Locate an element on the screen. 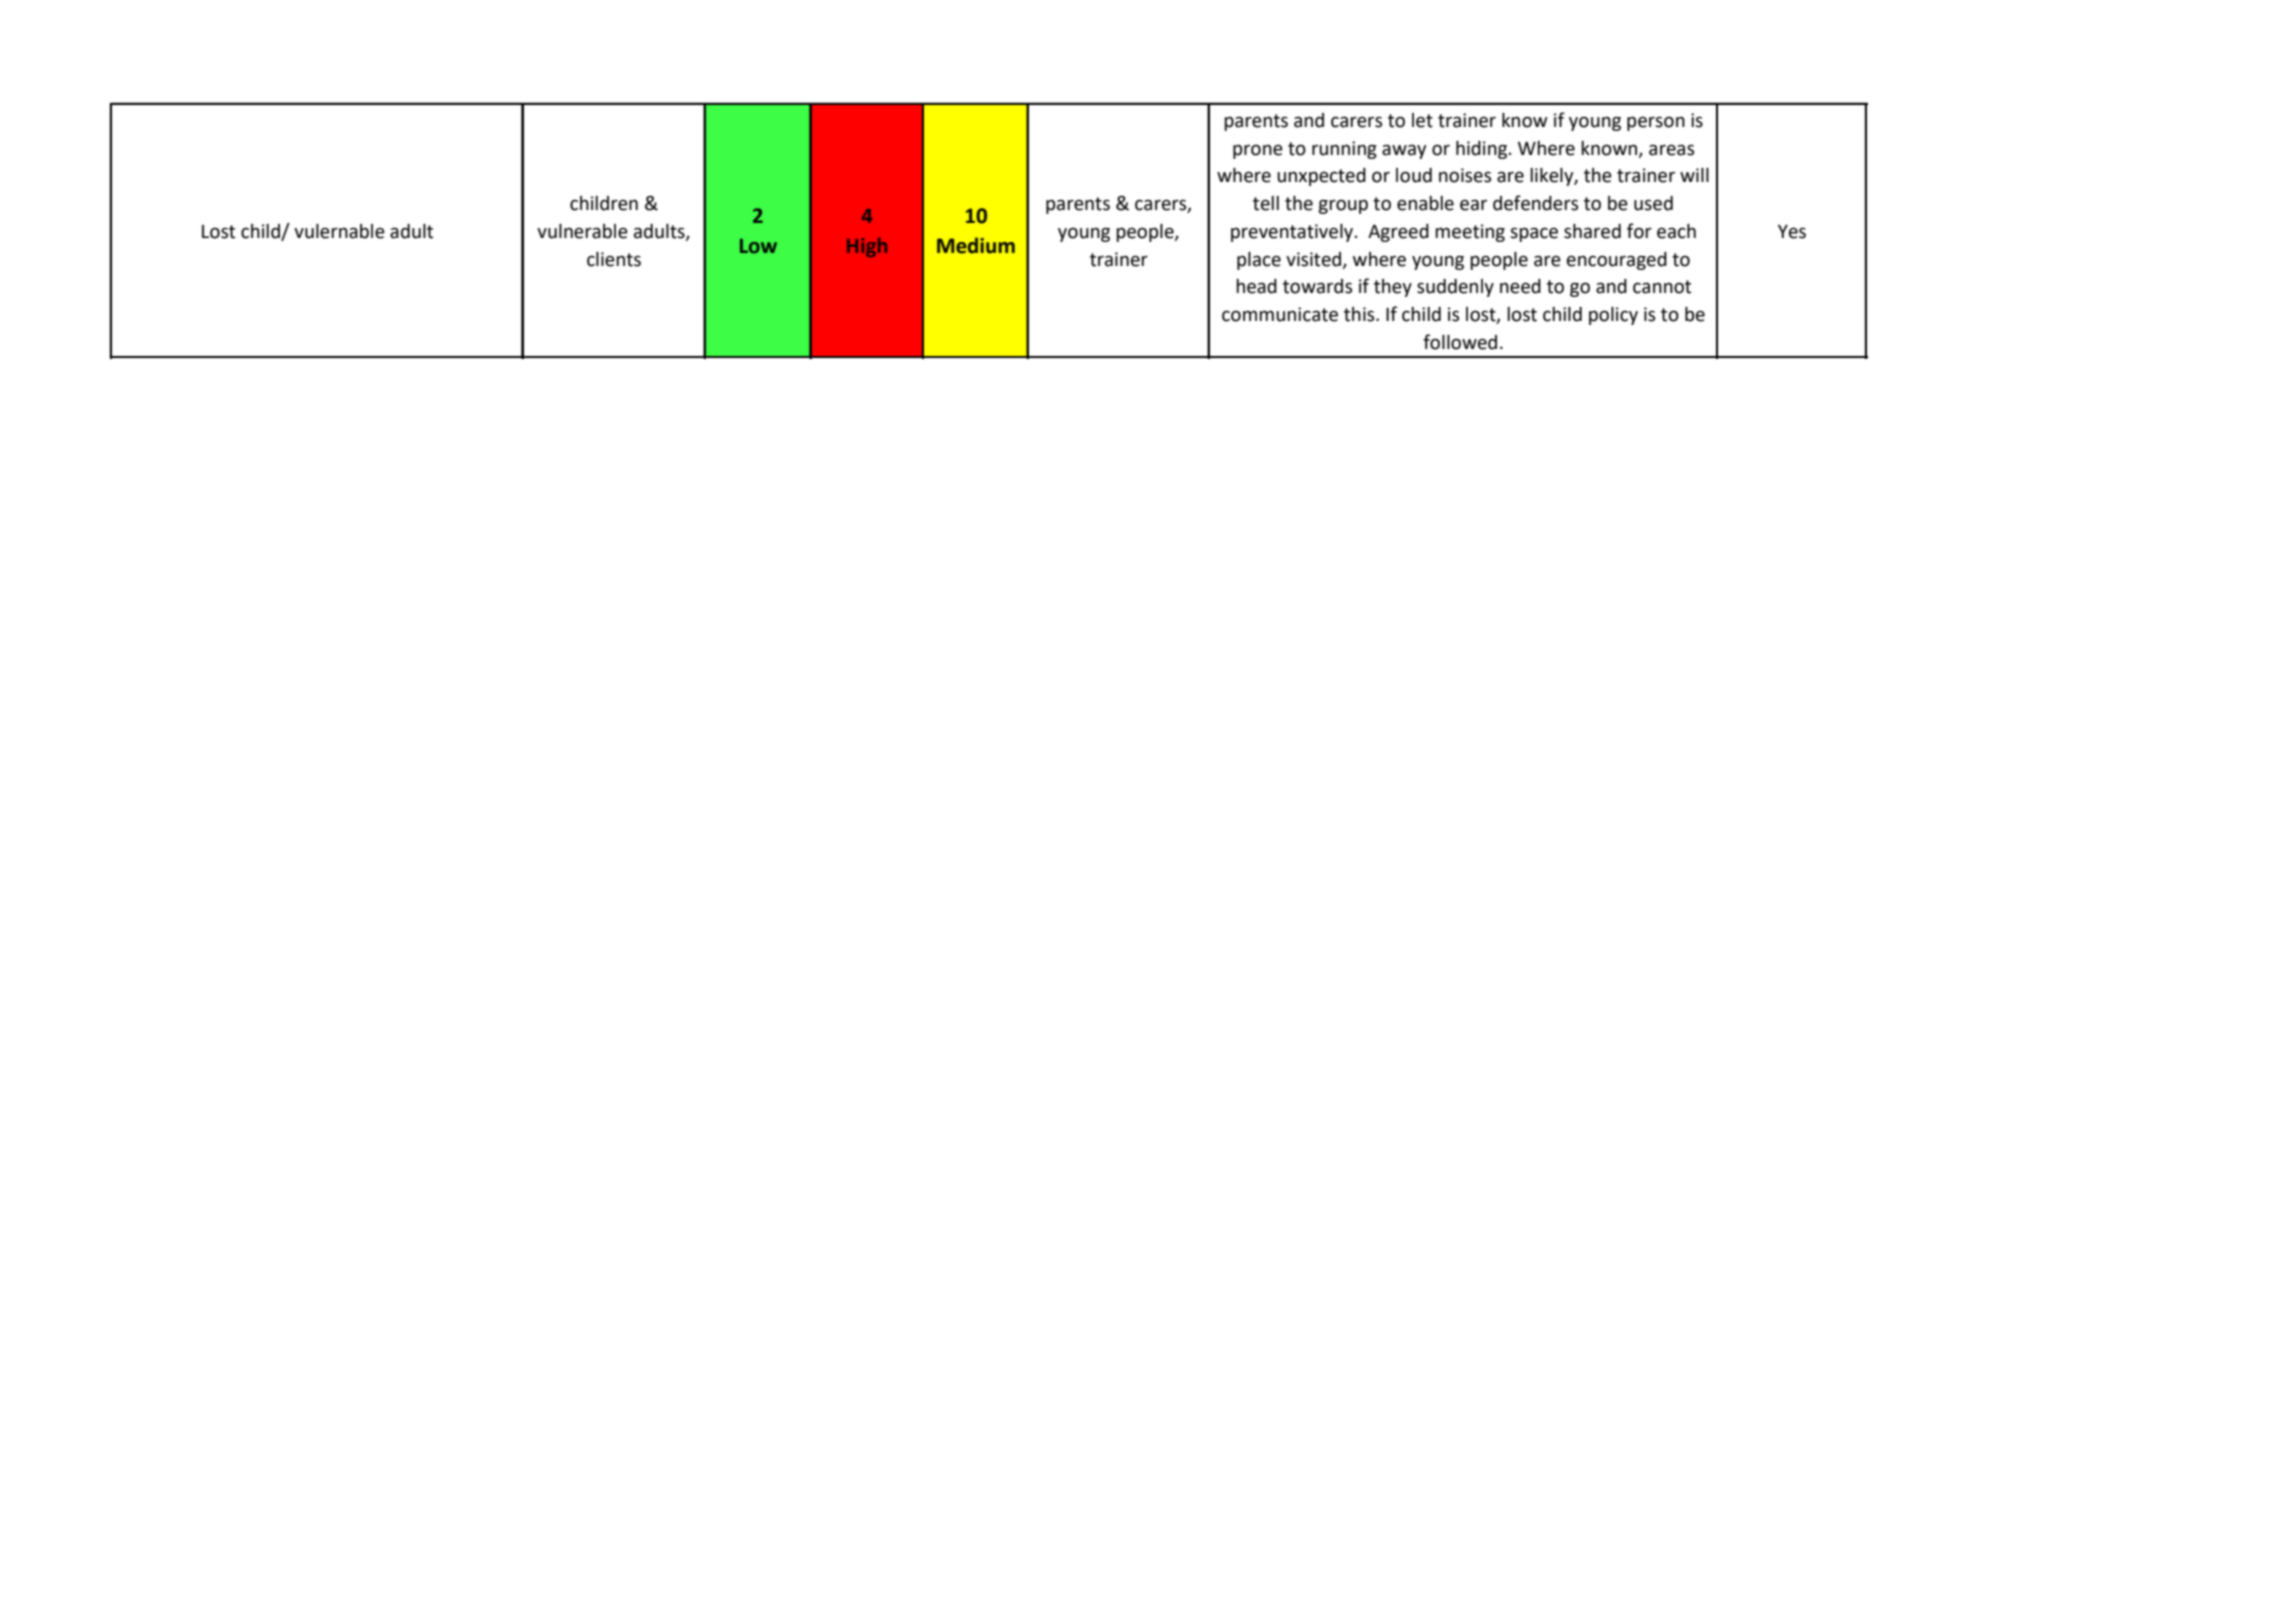 This screenshot has height=1608, width=2274. head is located at coordinates (1256, 286).
